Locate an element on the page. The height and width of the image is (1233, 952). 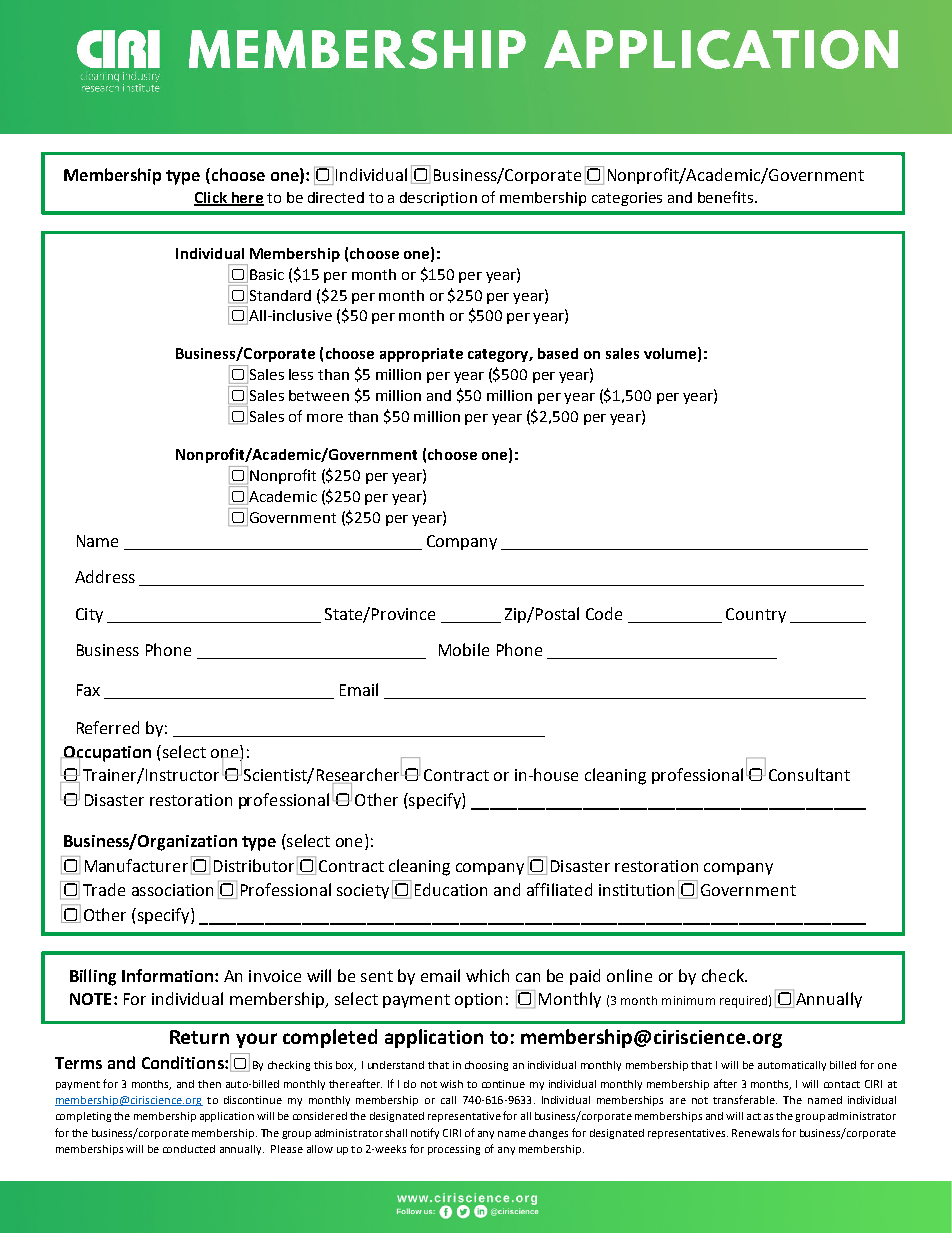
Country is located at coordinates (756, 615).
